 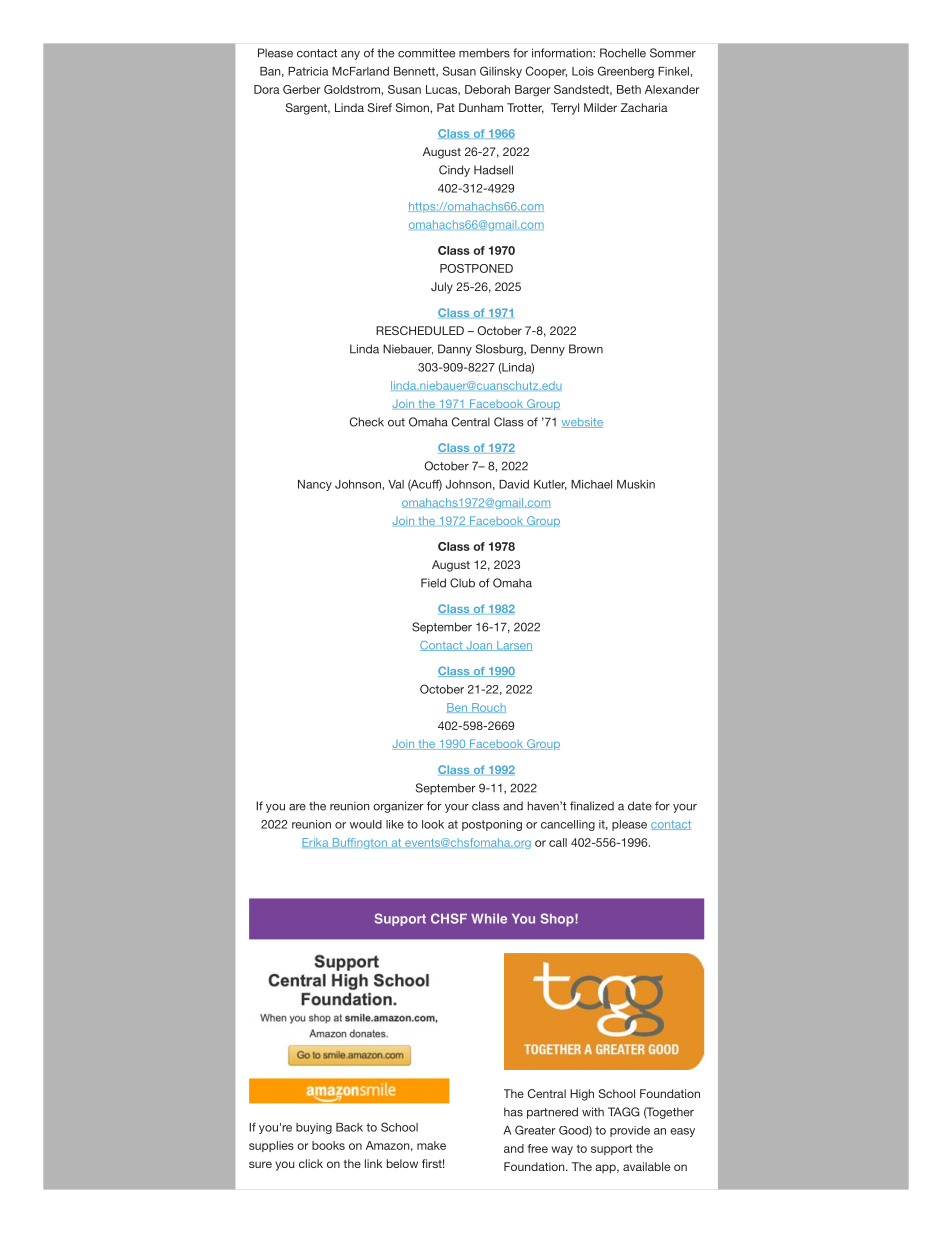 I want to click on make, so click(x=431, y=1145).
